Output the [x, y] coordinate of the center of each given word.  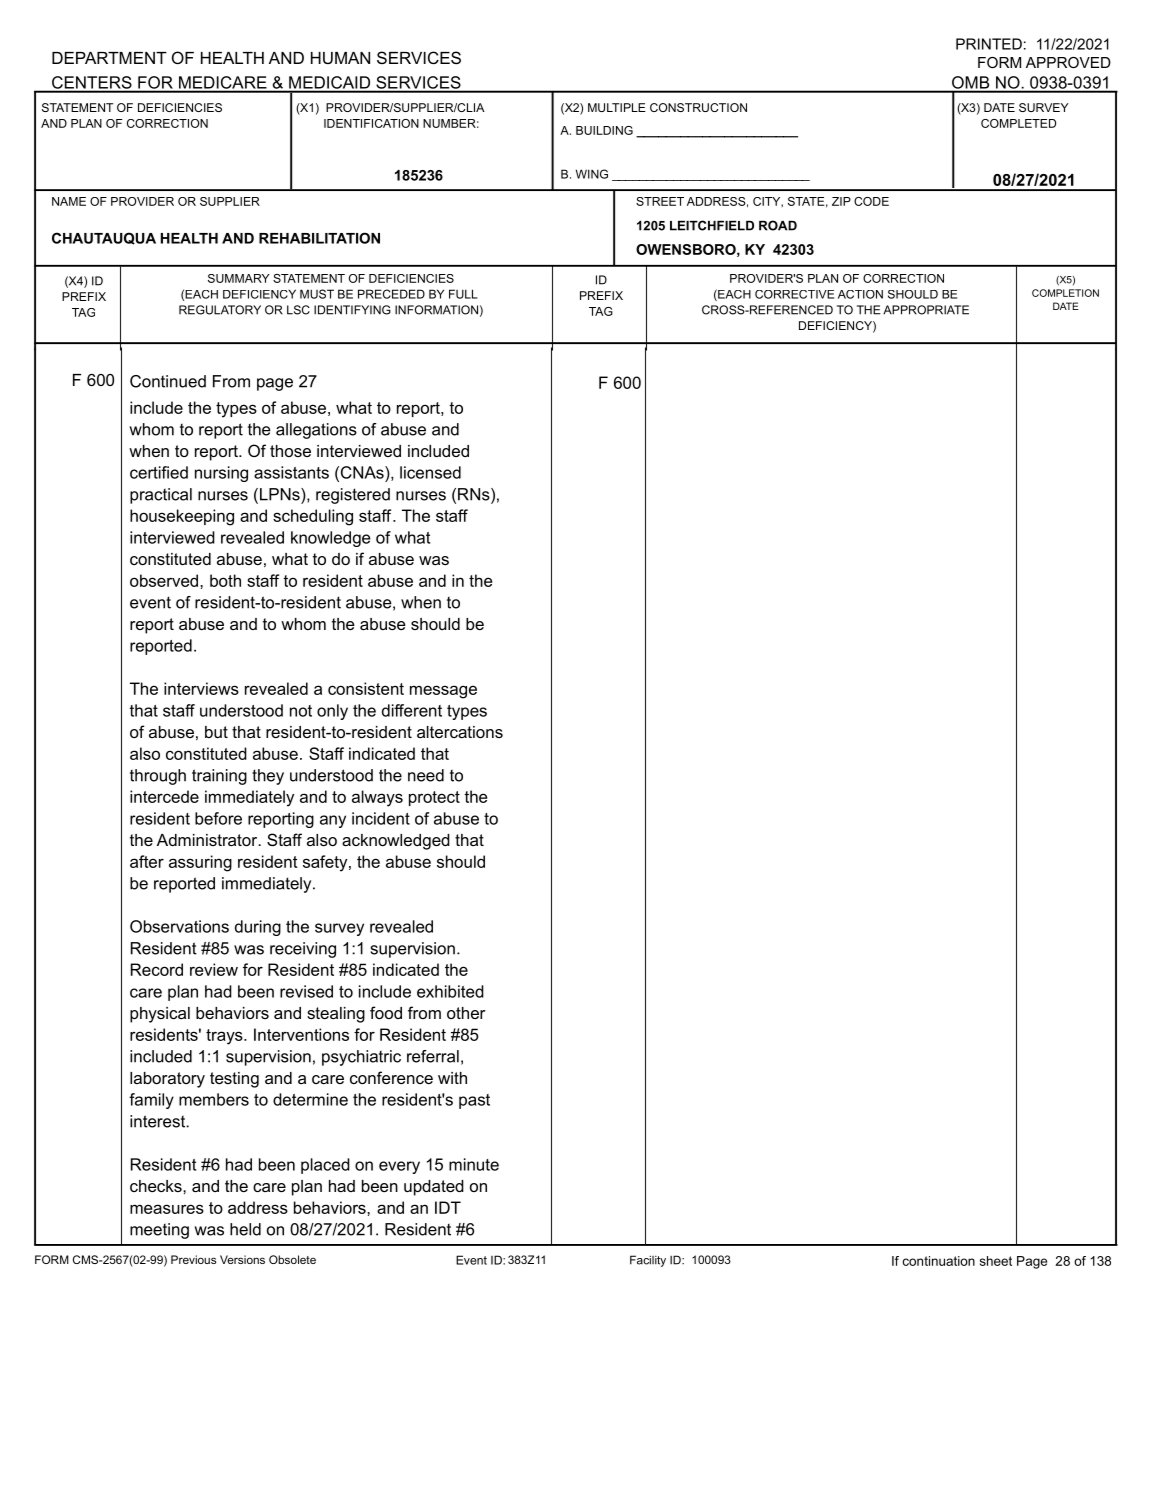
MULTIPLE [617, 107]
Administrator [208, 840]
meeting [159, 1231]
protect [434, 798]
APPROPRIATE [926, 310]
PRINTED [989, 44]
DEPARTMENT [109, 58]
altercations [460, 732]
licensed [430, 472]
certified [159, 472]
